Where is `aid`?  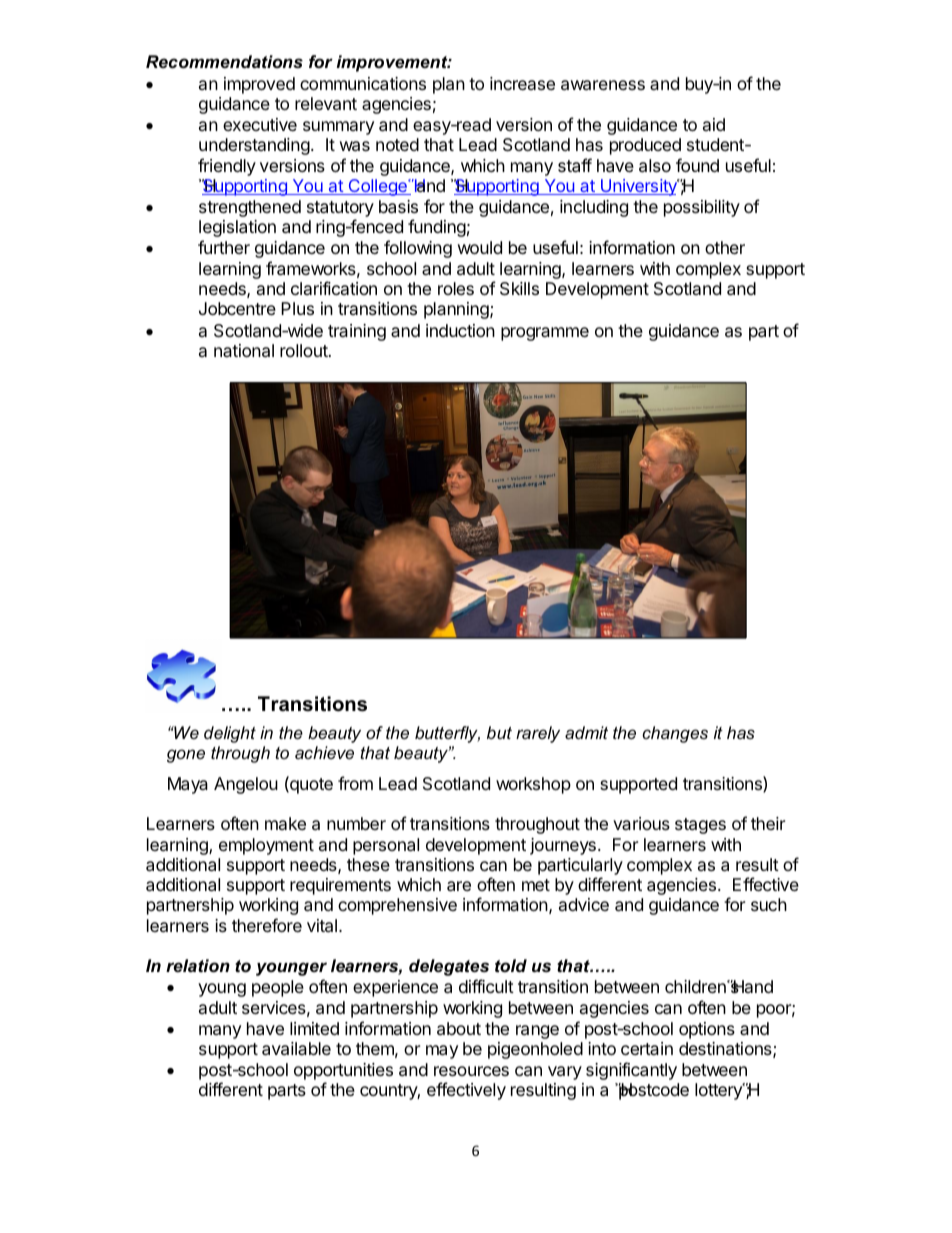 aid is located at coordinates (714, 124).
